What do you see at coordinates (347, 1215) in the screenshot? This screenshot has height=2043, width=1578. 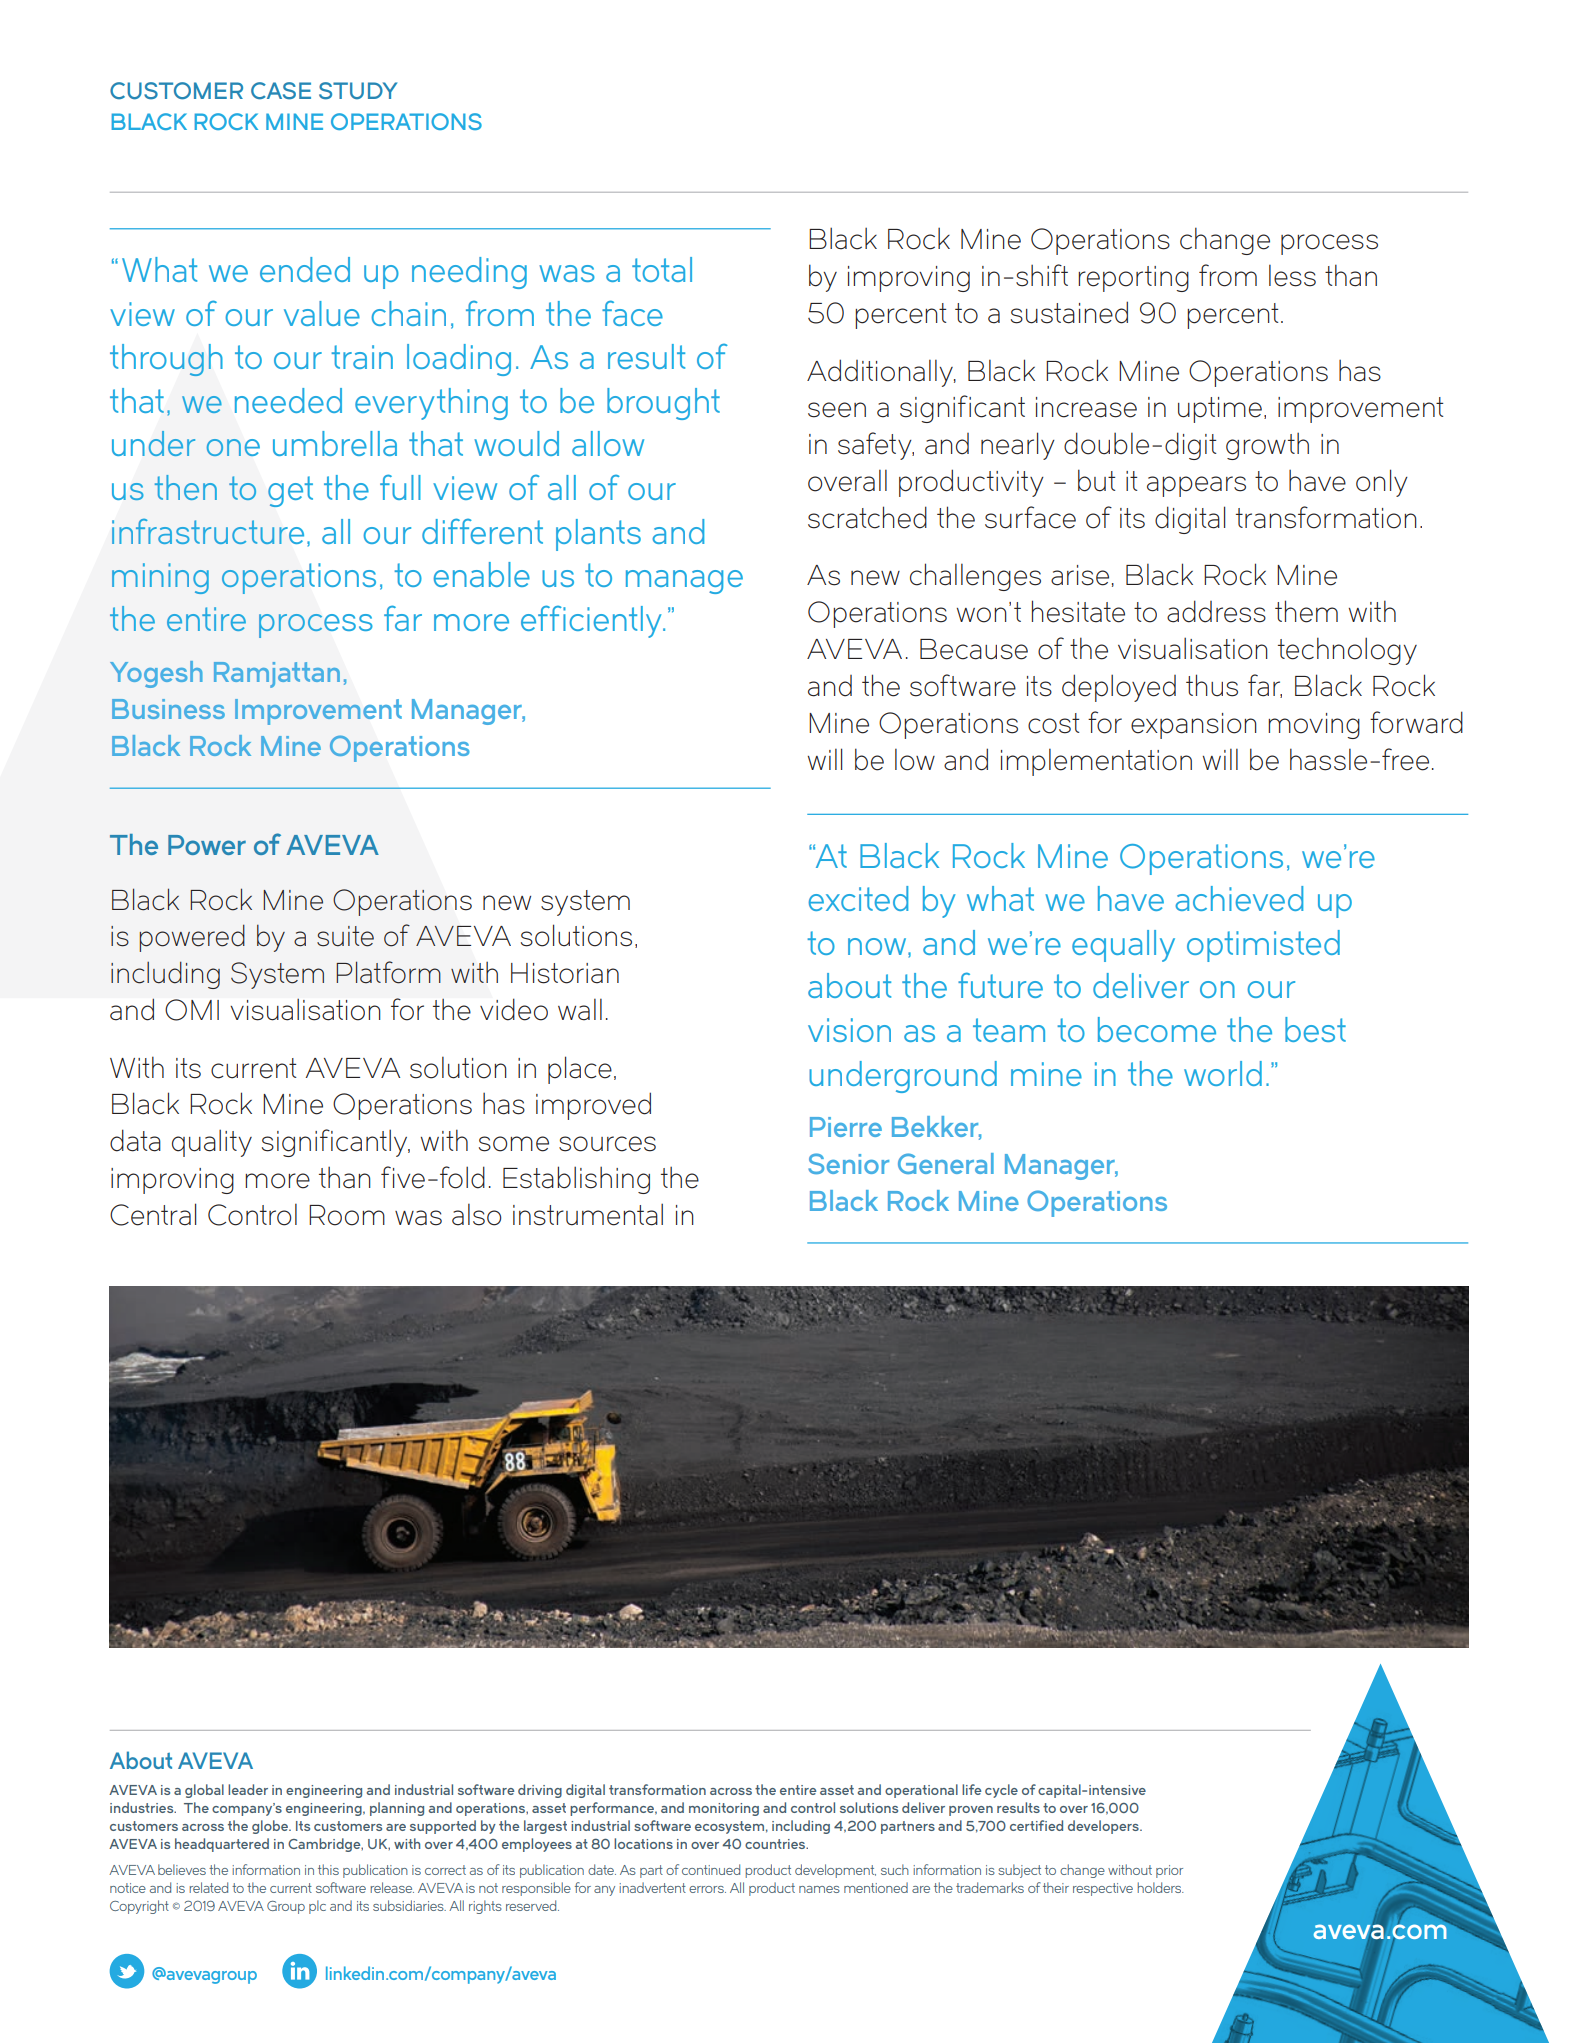 I see `Room` at bounding box center [347, 1215].
